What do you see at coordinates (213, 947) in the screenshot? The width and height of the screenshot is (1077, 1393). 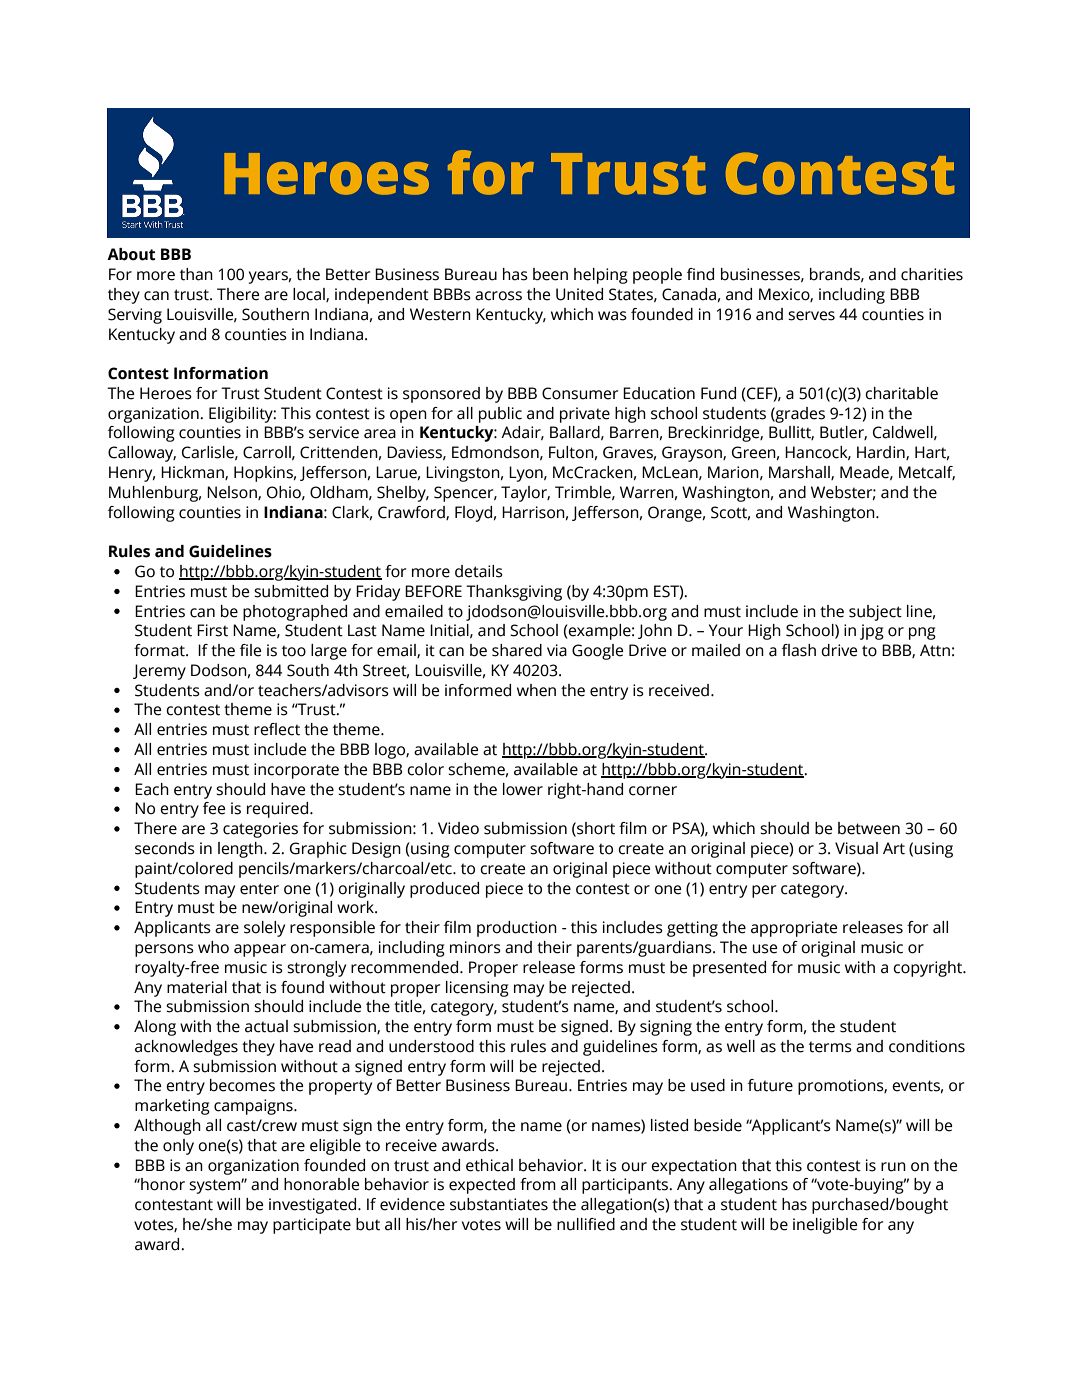 I see `who` at bounding box center [213, 947].
